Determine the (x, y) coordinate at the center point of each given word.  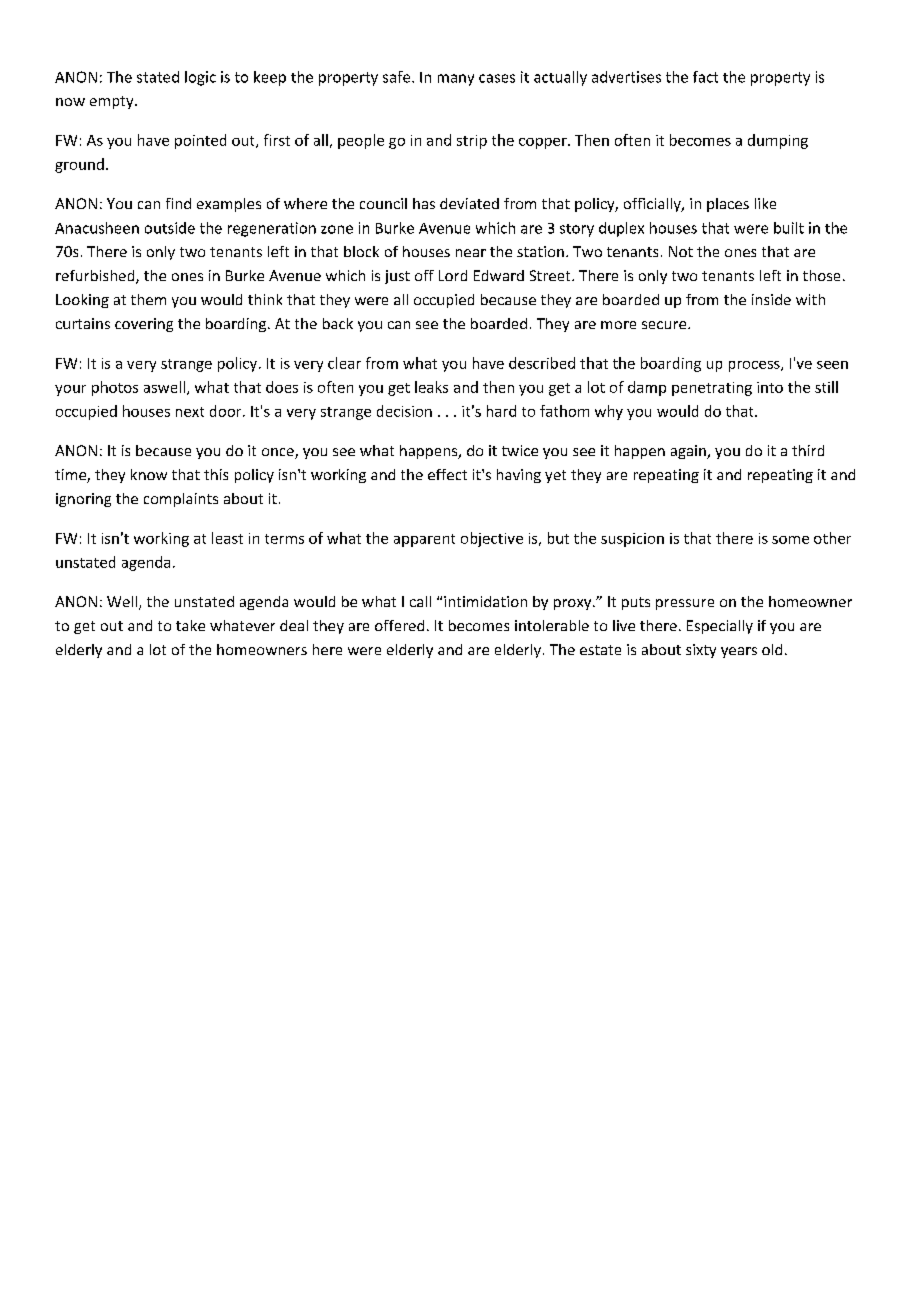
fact (705, 77)
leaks (431, 387)
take (190, 625)
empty (113, 102)
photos (115, 388)
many (456, 80)
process (755, 366)
